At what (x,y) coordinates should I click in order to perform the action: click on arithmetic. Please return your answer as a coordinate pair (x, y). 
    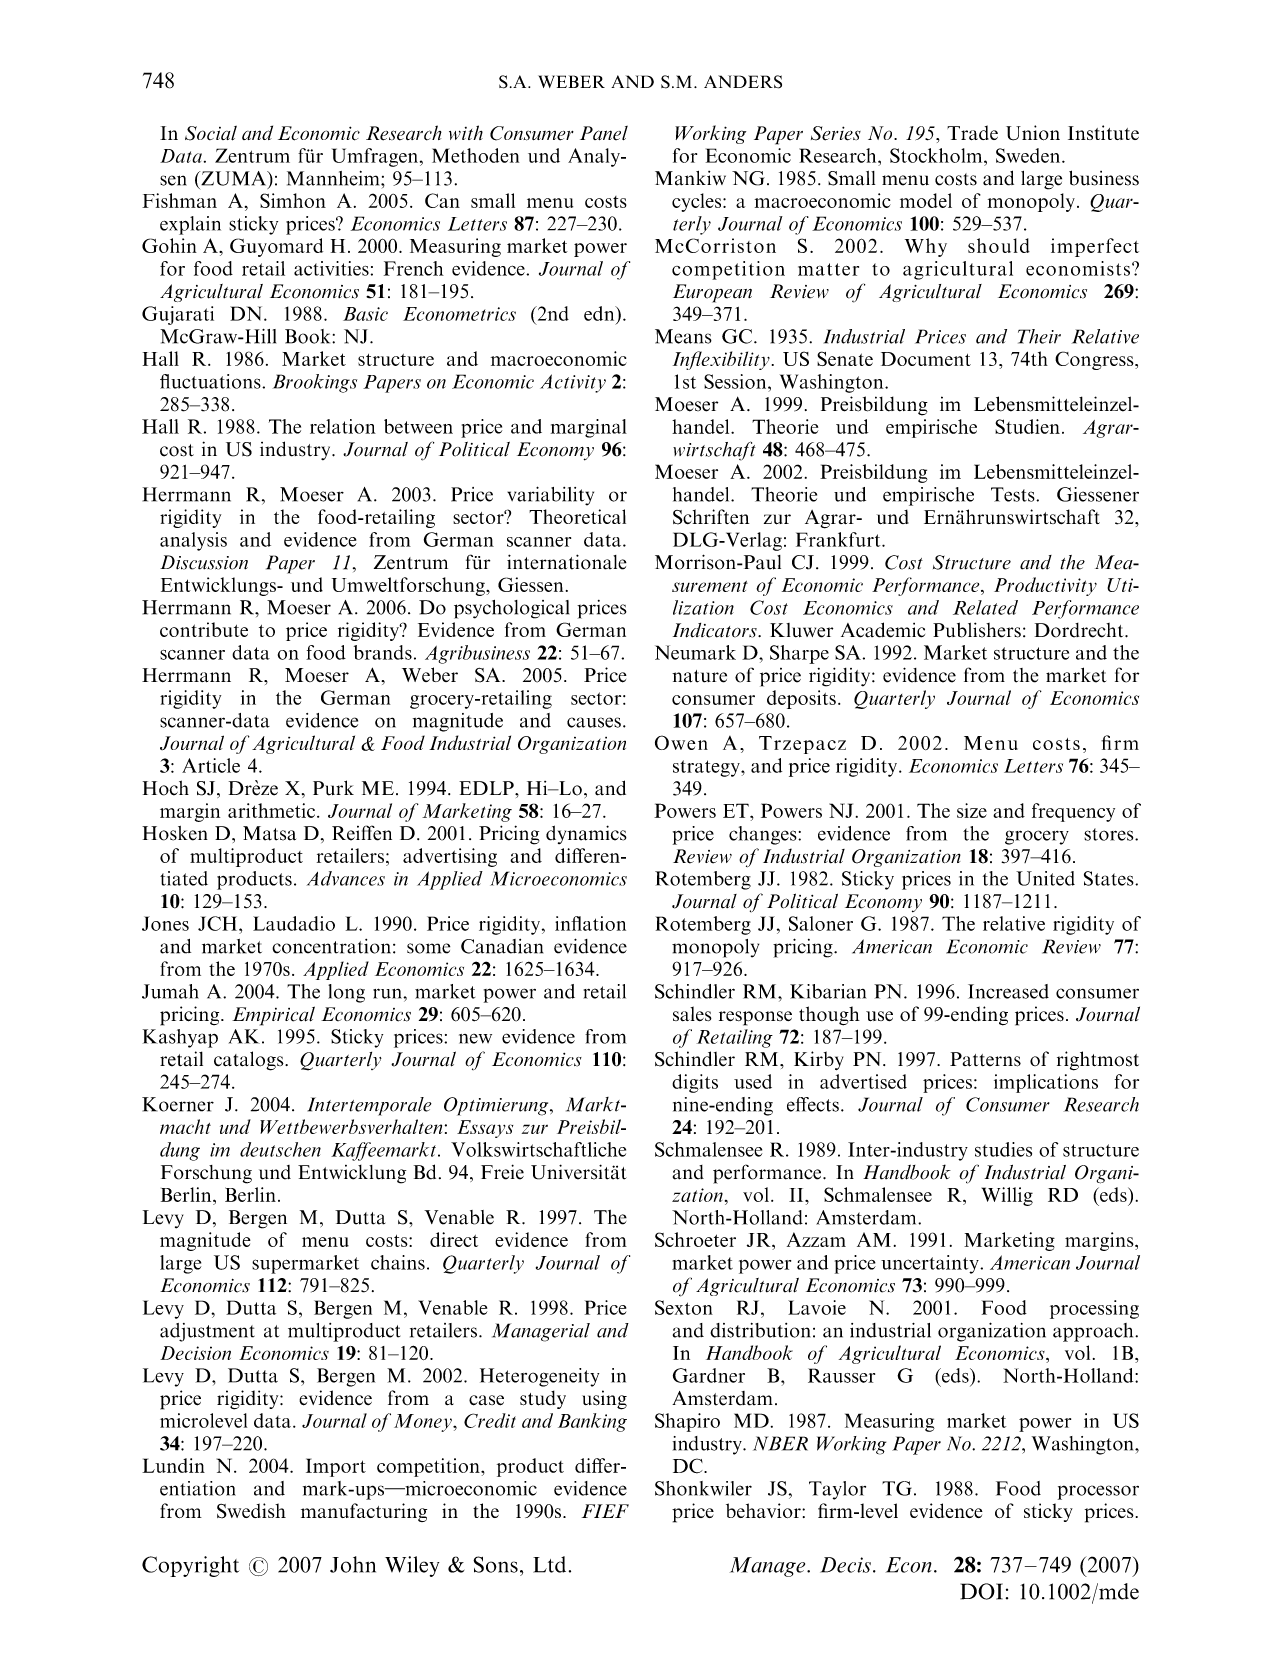
    Looking at the image, I should click on (273, 810).
